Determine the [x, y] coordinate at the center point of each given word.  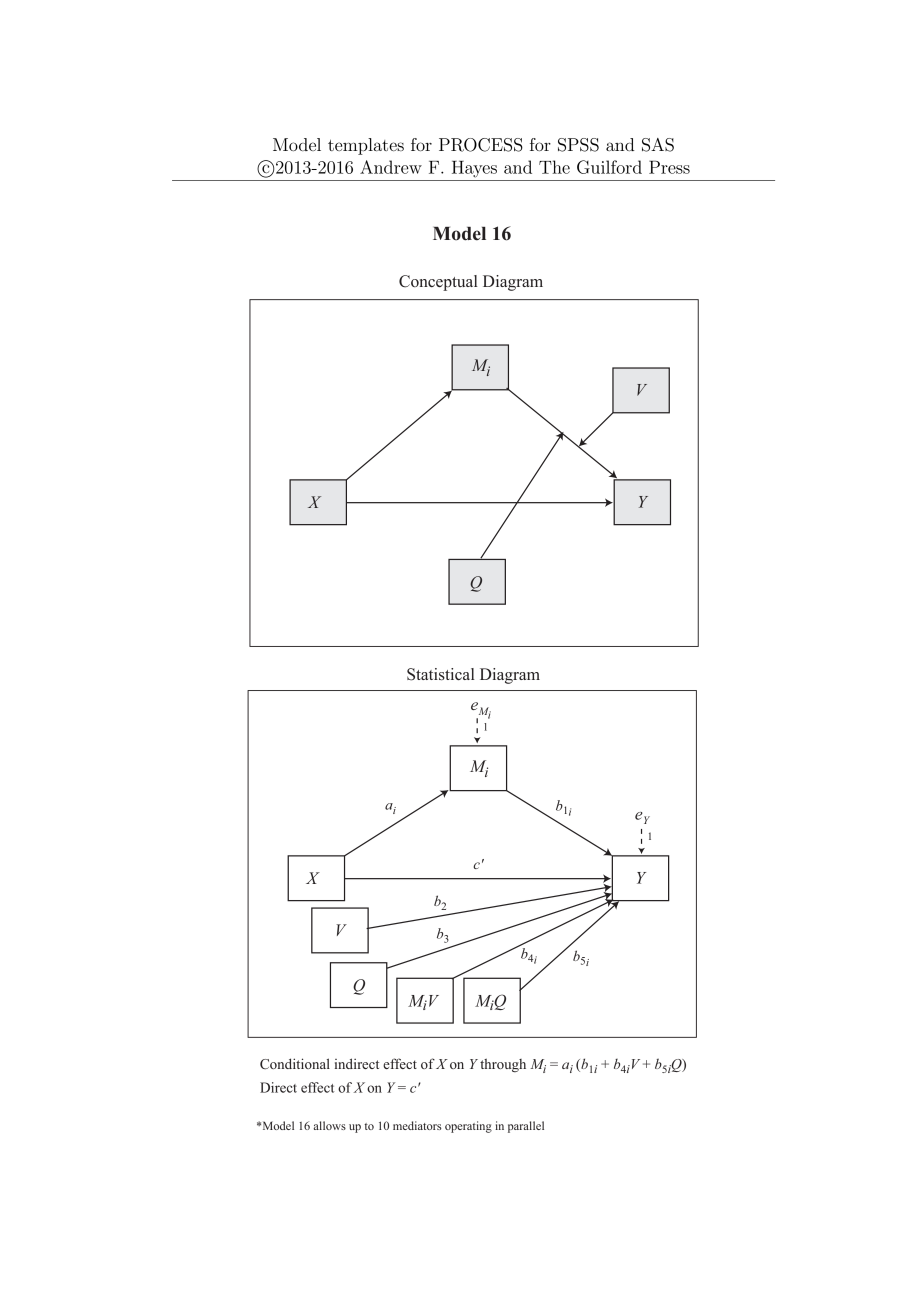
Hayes [474, 169]
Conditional [295, 1063]
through [503, 1065]
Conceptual [438, 283]
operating [468, 1127]
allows [330, 1125]
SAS [658, 145]
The [554, 167]
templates [366, 146]
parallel [526, 1127]
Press [669, 167]
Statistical [441, 674]
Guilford [609, 167]
